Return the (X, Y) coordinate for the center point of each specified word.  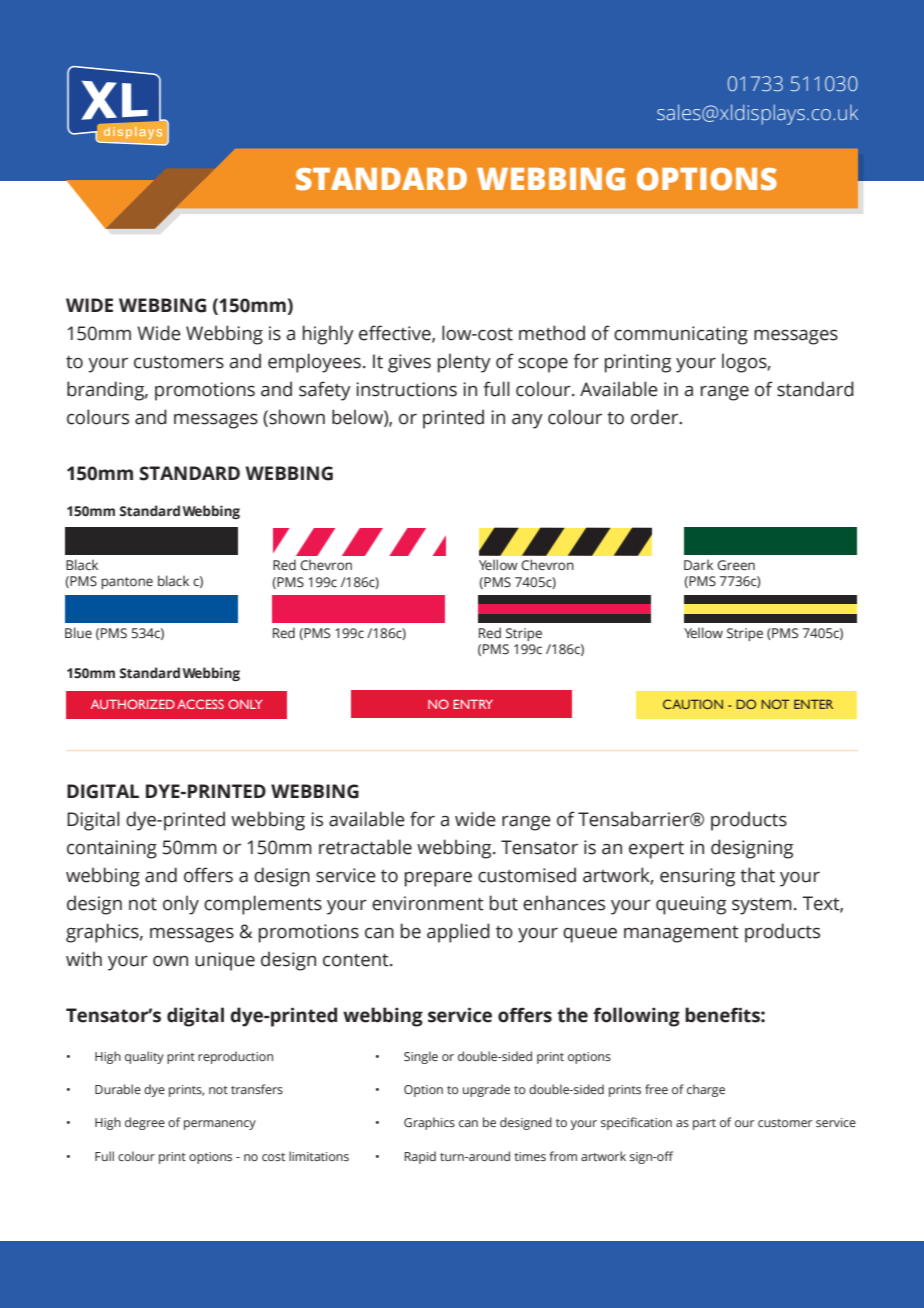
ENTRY (473, 704)
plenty (464, 363)
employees (314, 363)
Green (736, 565)
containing (112, 849)
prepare (438, 879)
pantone (127, 583)
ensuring (697, 877)
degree (145, 1123)
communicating (681, 335)
